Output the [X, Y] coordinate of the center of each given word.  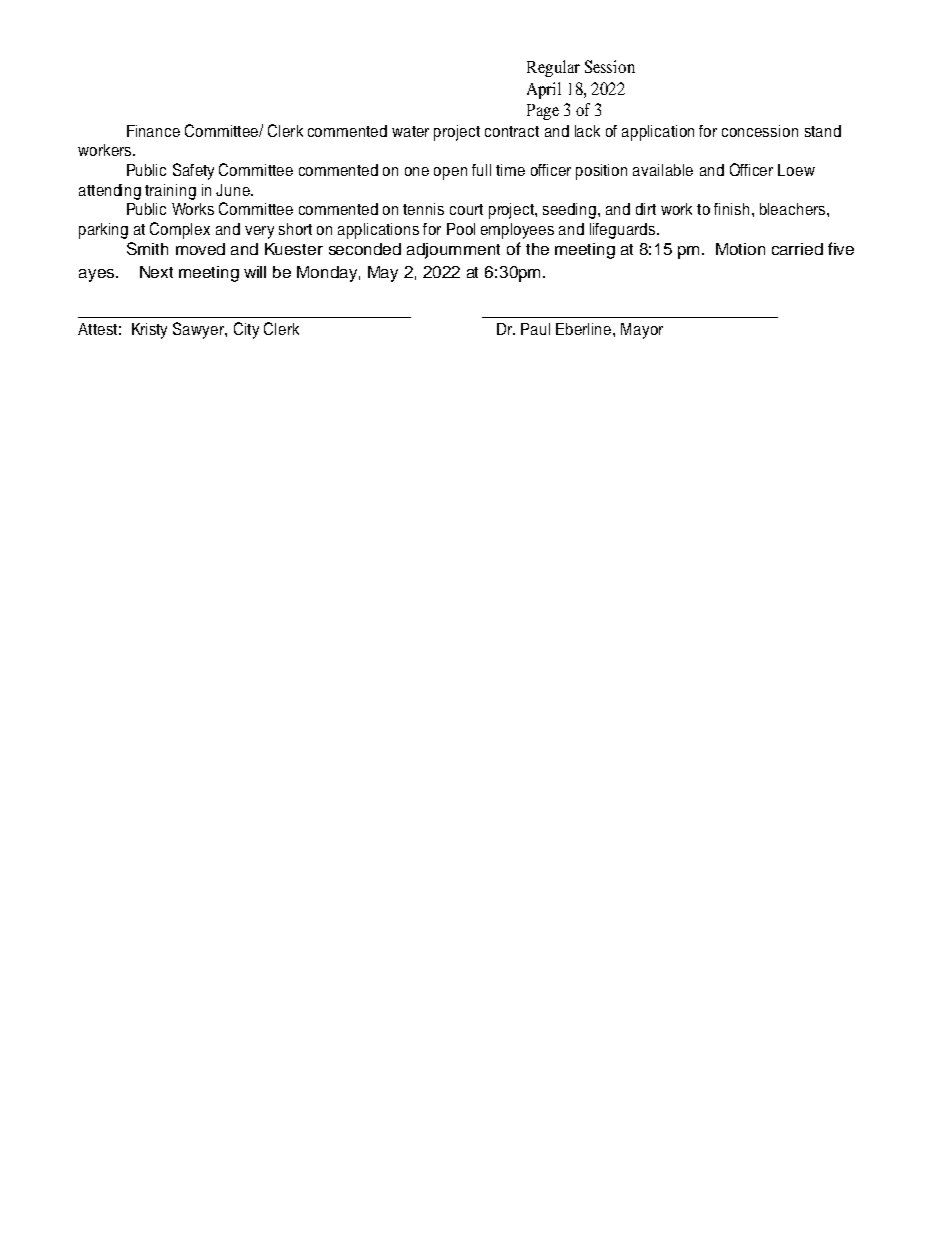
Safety [193, 171]
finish [731, 209]
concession [760, 131]
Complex [180, 230]
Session [610, 66]
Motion [740, 249]
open [450, 173]
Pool [461, 229]
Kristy [149, 331]
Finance [153, 131]
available [663, 170]
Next [156, 272]
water [410, 131]
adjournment [453, 251]
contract [512, 131]
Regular [553, 68]
